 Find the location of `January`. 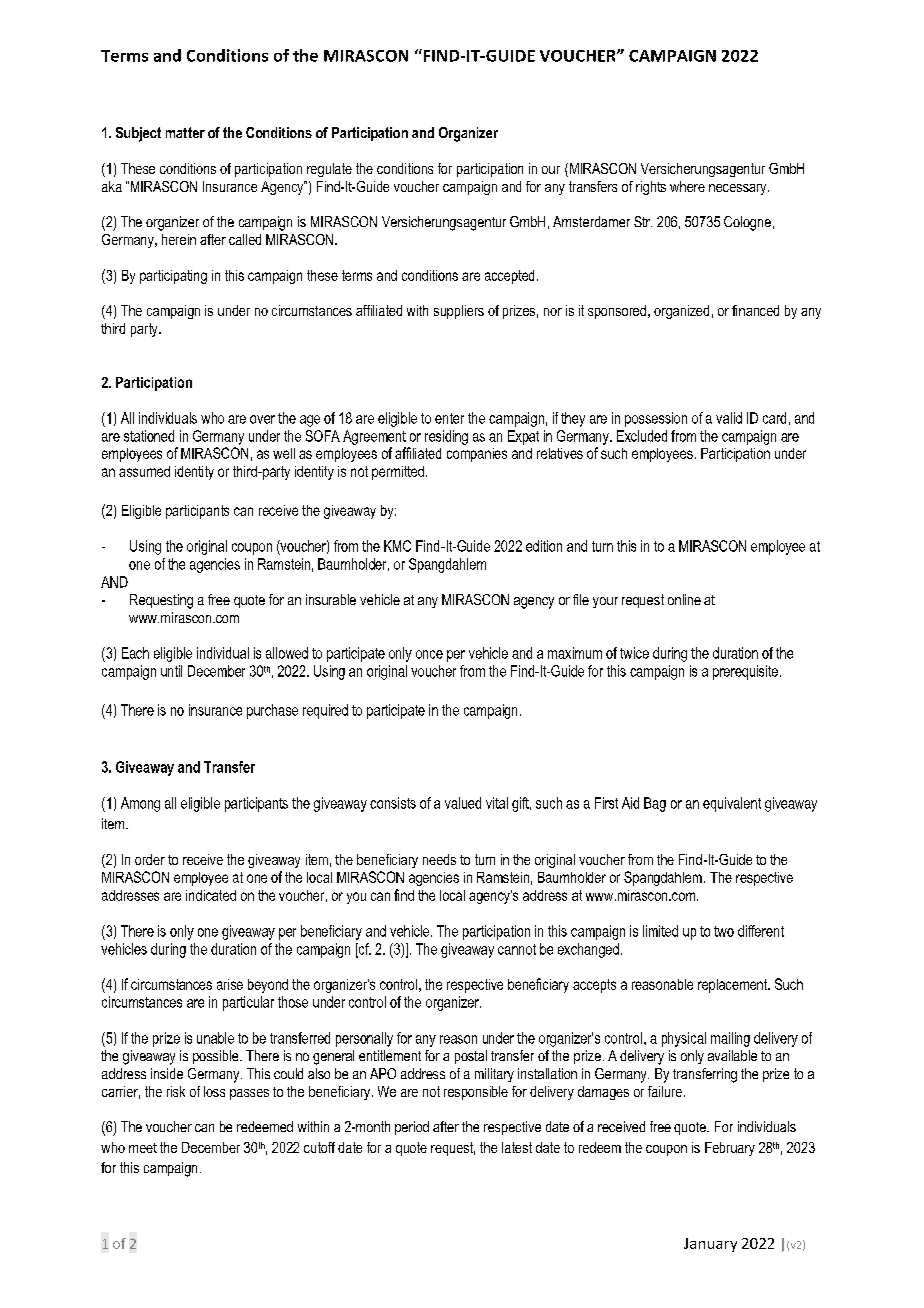

January is located at coordinates (710, 1245).
